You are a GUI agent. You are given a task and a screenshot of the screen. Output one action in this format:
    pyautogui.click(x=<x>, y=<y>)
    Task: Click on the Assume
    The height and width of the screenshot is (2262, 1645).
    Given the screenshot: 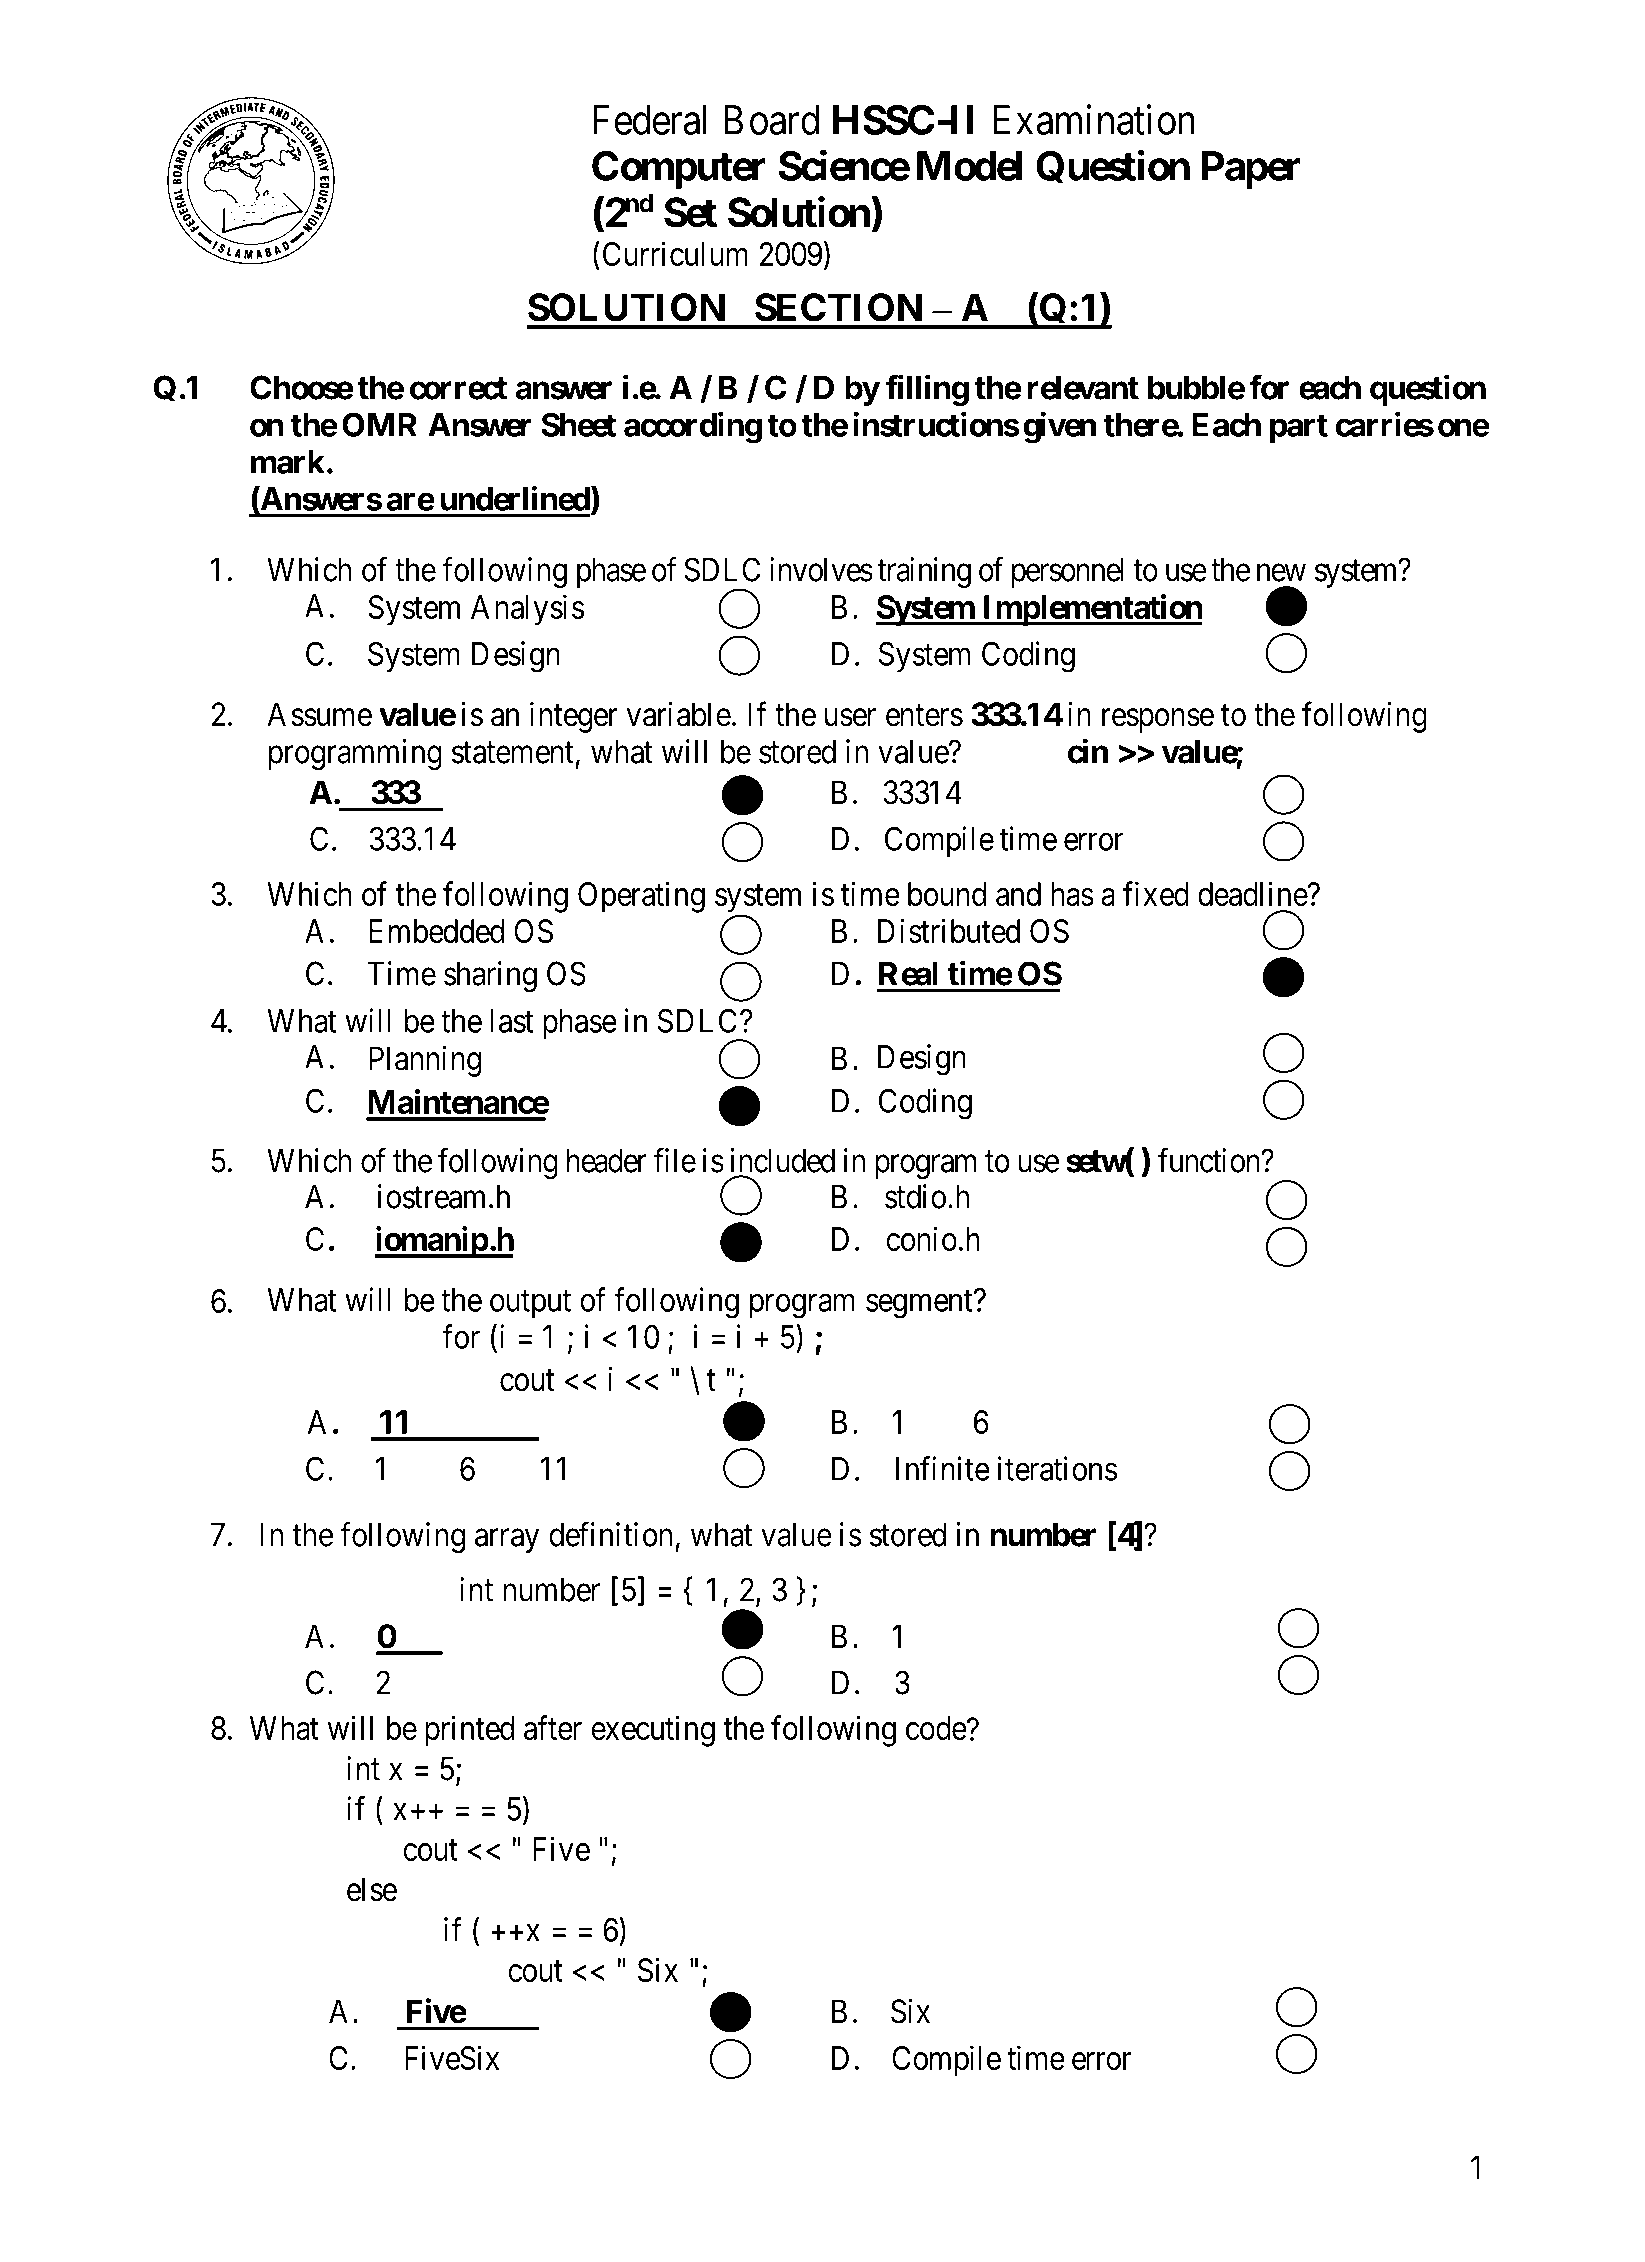 What is the action you would take?
    pyautogui.click(x=319, y=714)
